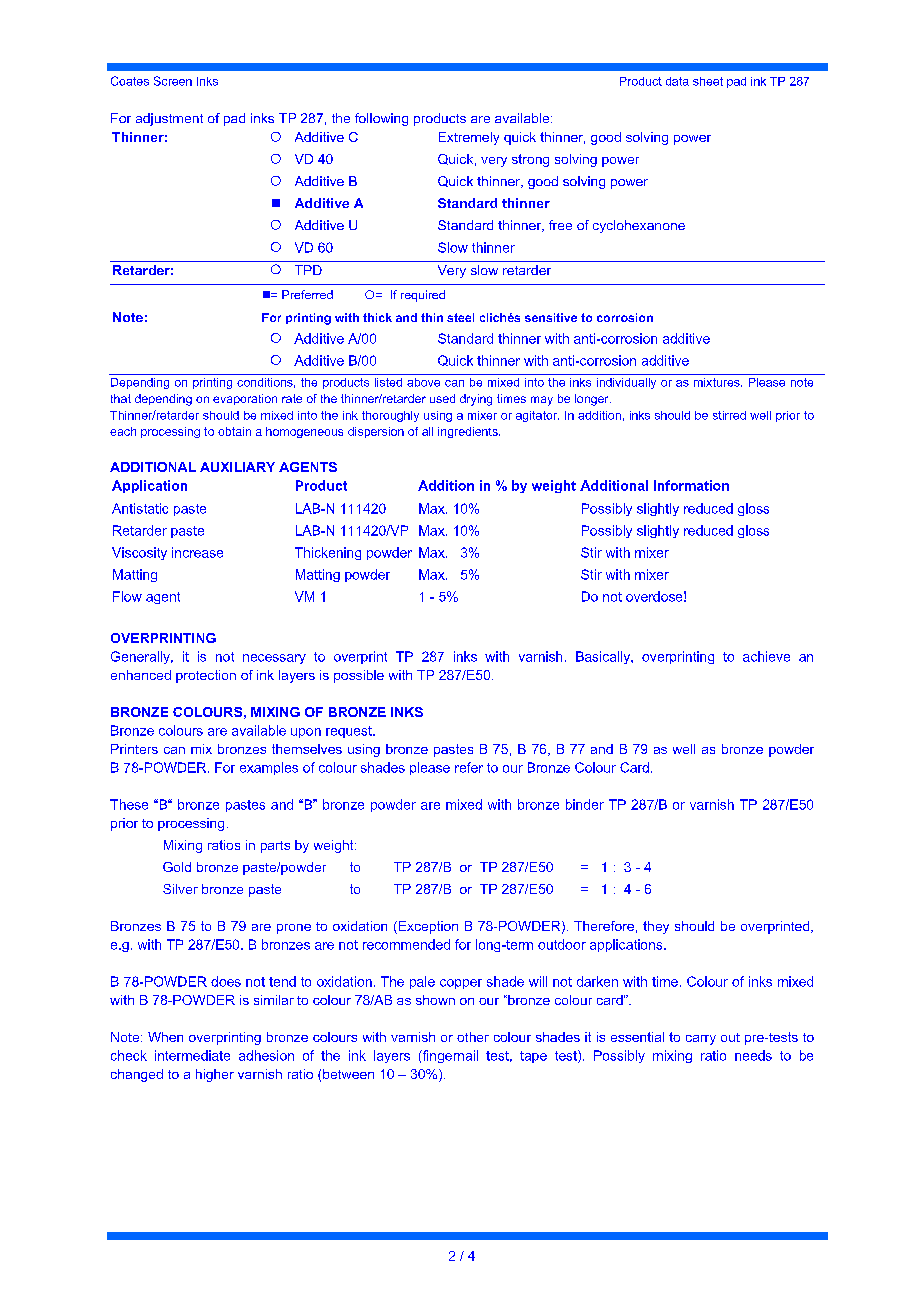 This document has height=1308, width=924. I want to click on Information, so click(691, 485).
